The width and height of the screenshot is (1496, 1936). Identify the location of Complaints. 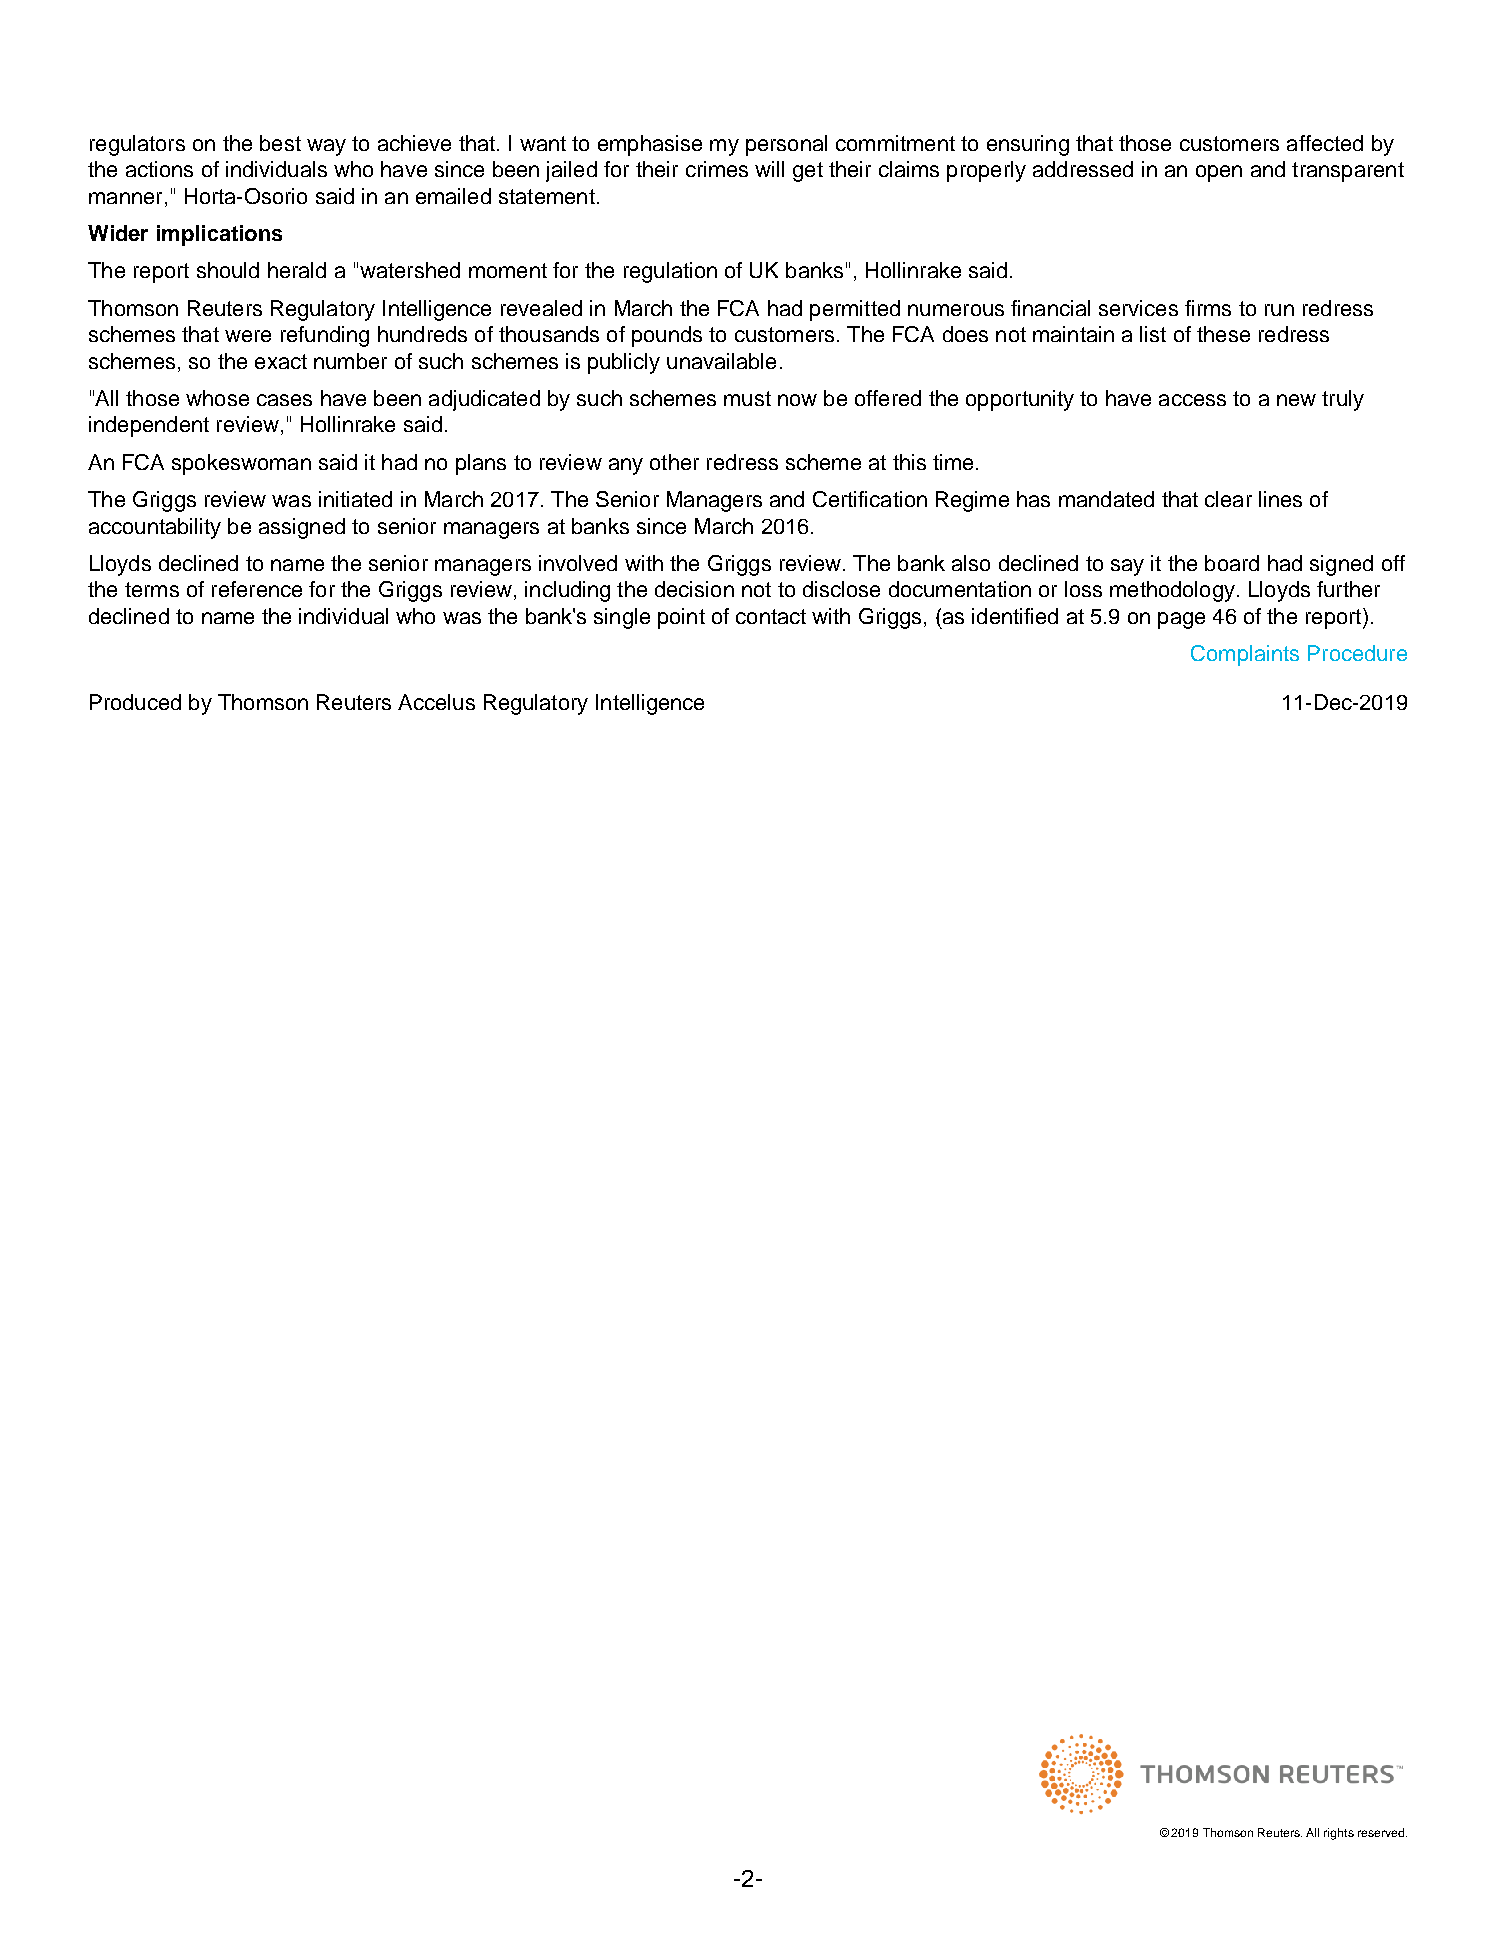
(1245, 655).
